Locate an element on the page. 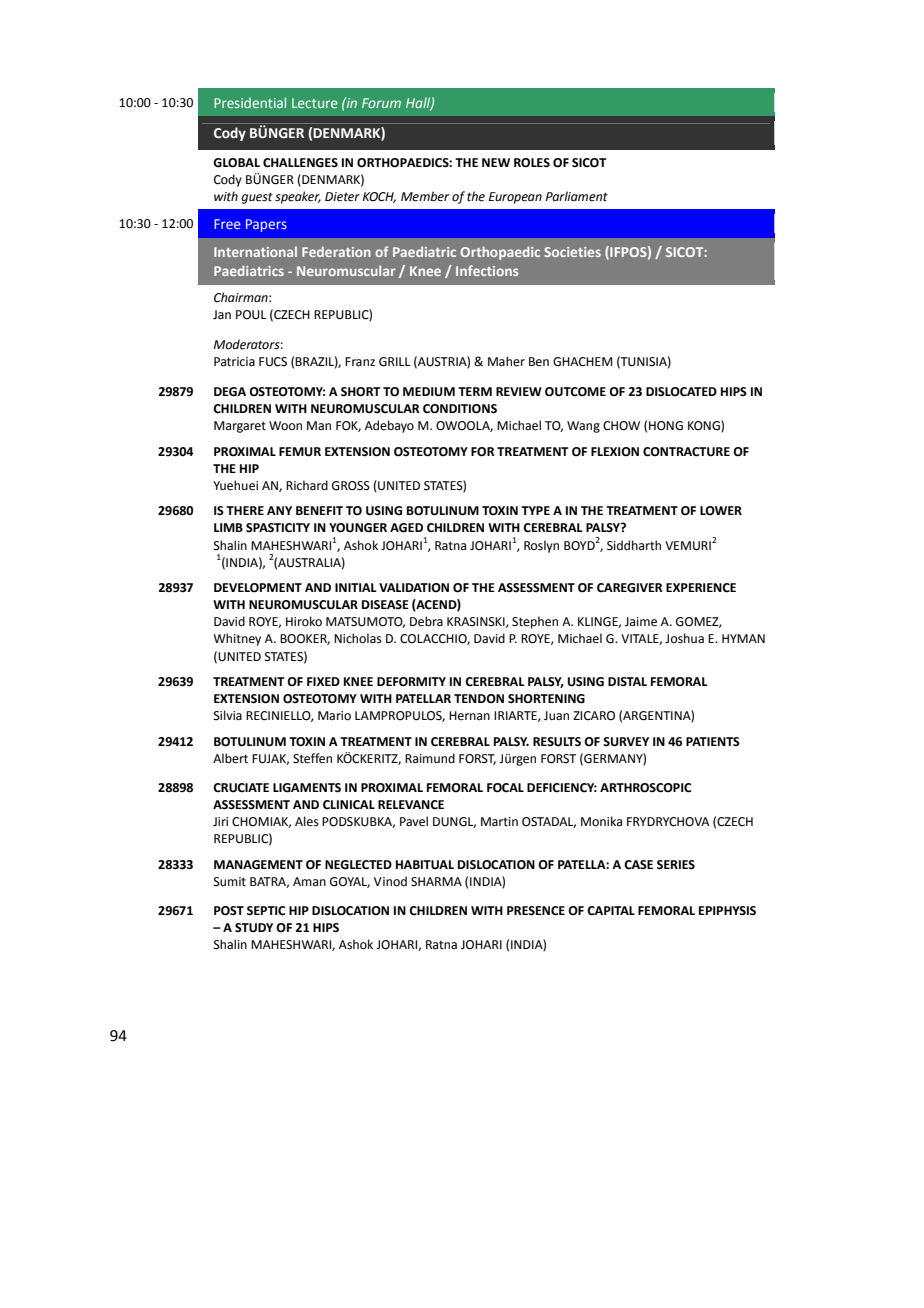  SPASTICITY is located at coordinates (278, 528).
